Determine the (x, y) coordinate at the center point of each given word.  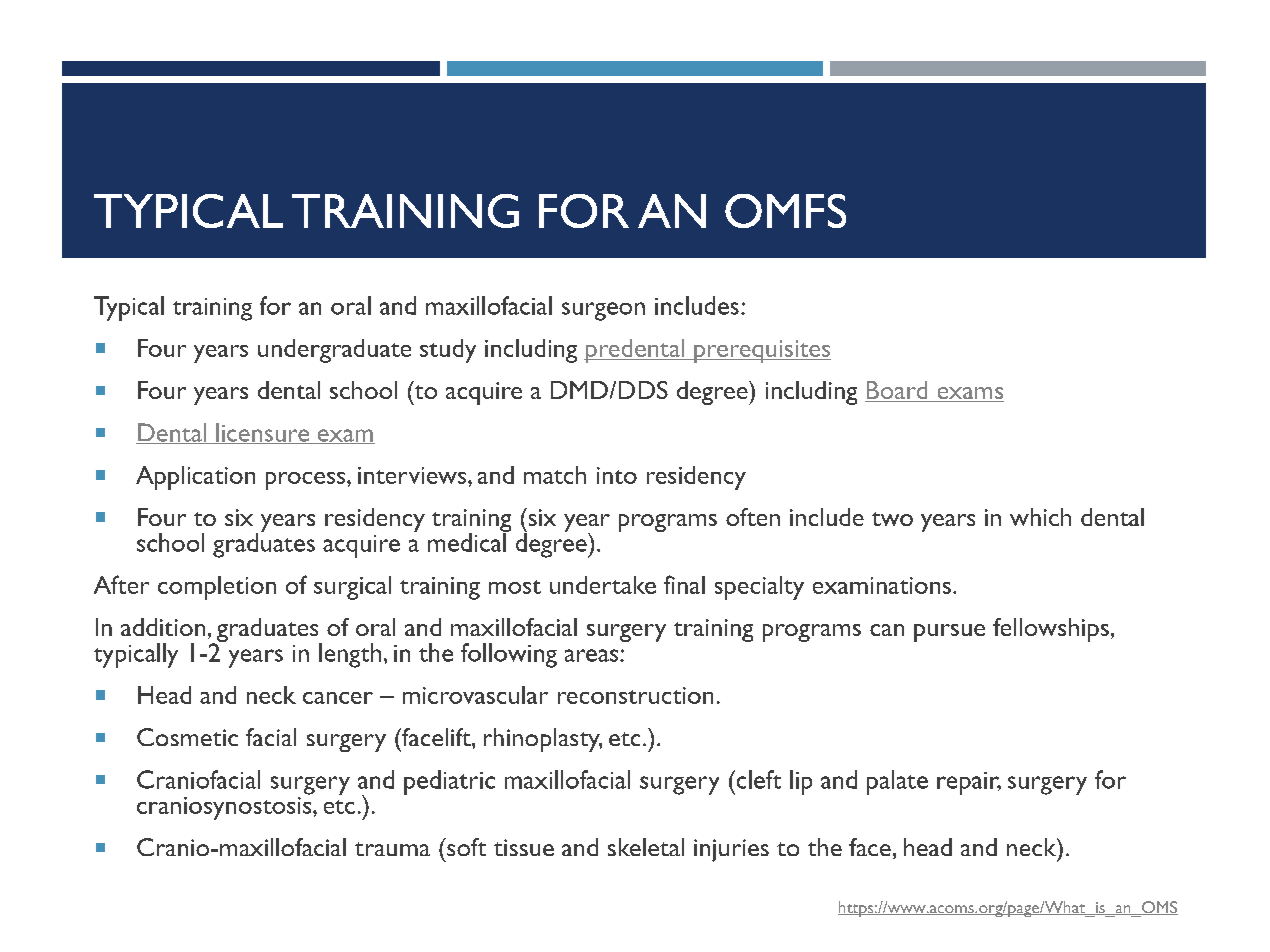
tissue (524, 847)
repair (969, 783)
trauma (392, 849)
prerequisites (761, 351)
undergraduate (334, 351)
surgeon (603, 311)
